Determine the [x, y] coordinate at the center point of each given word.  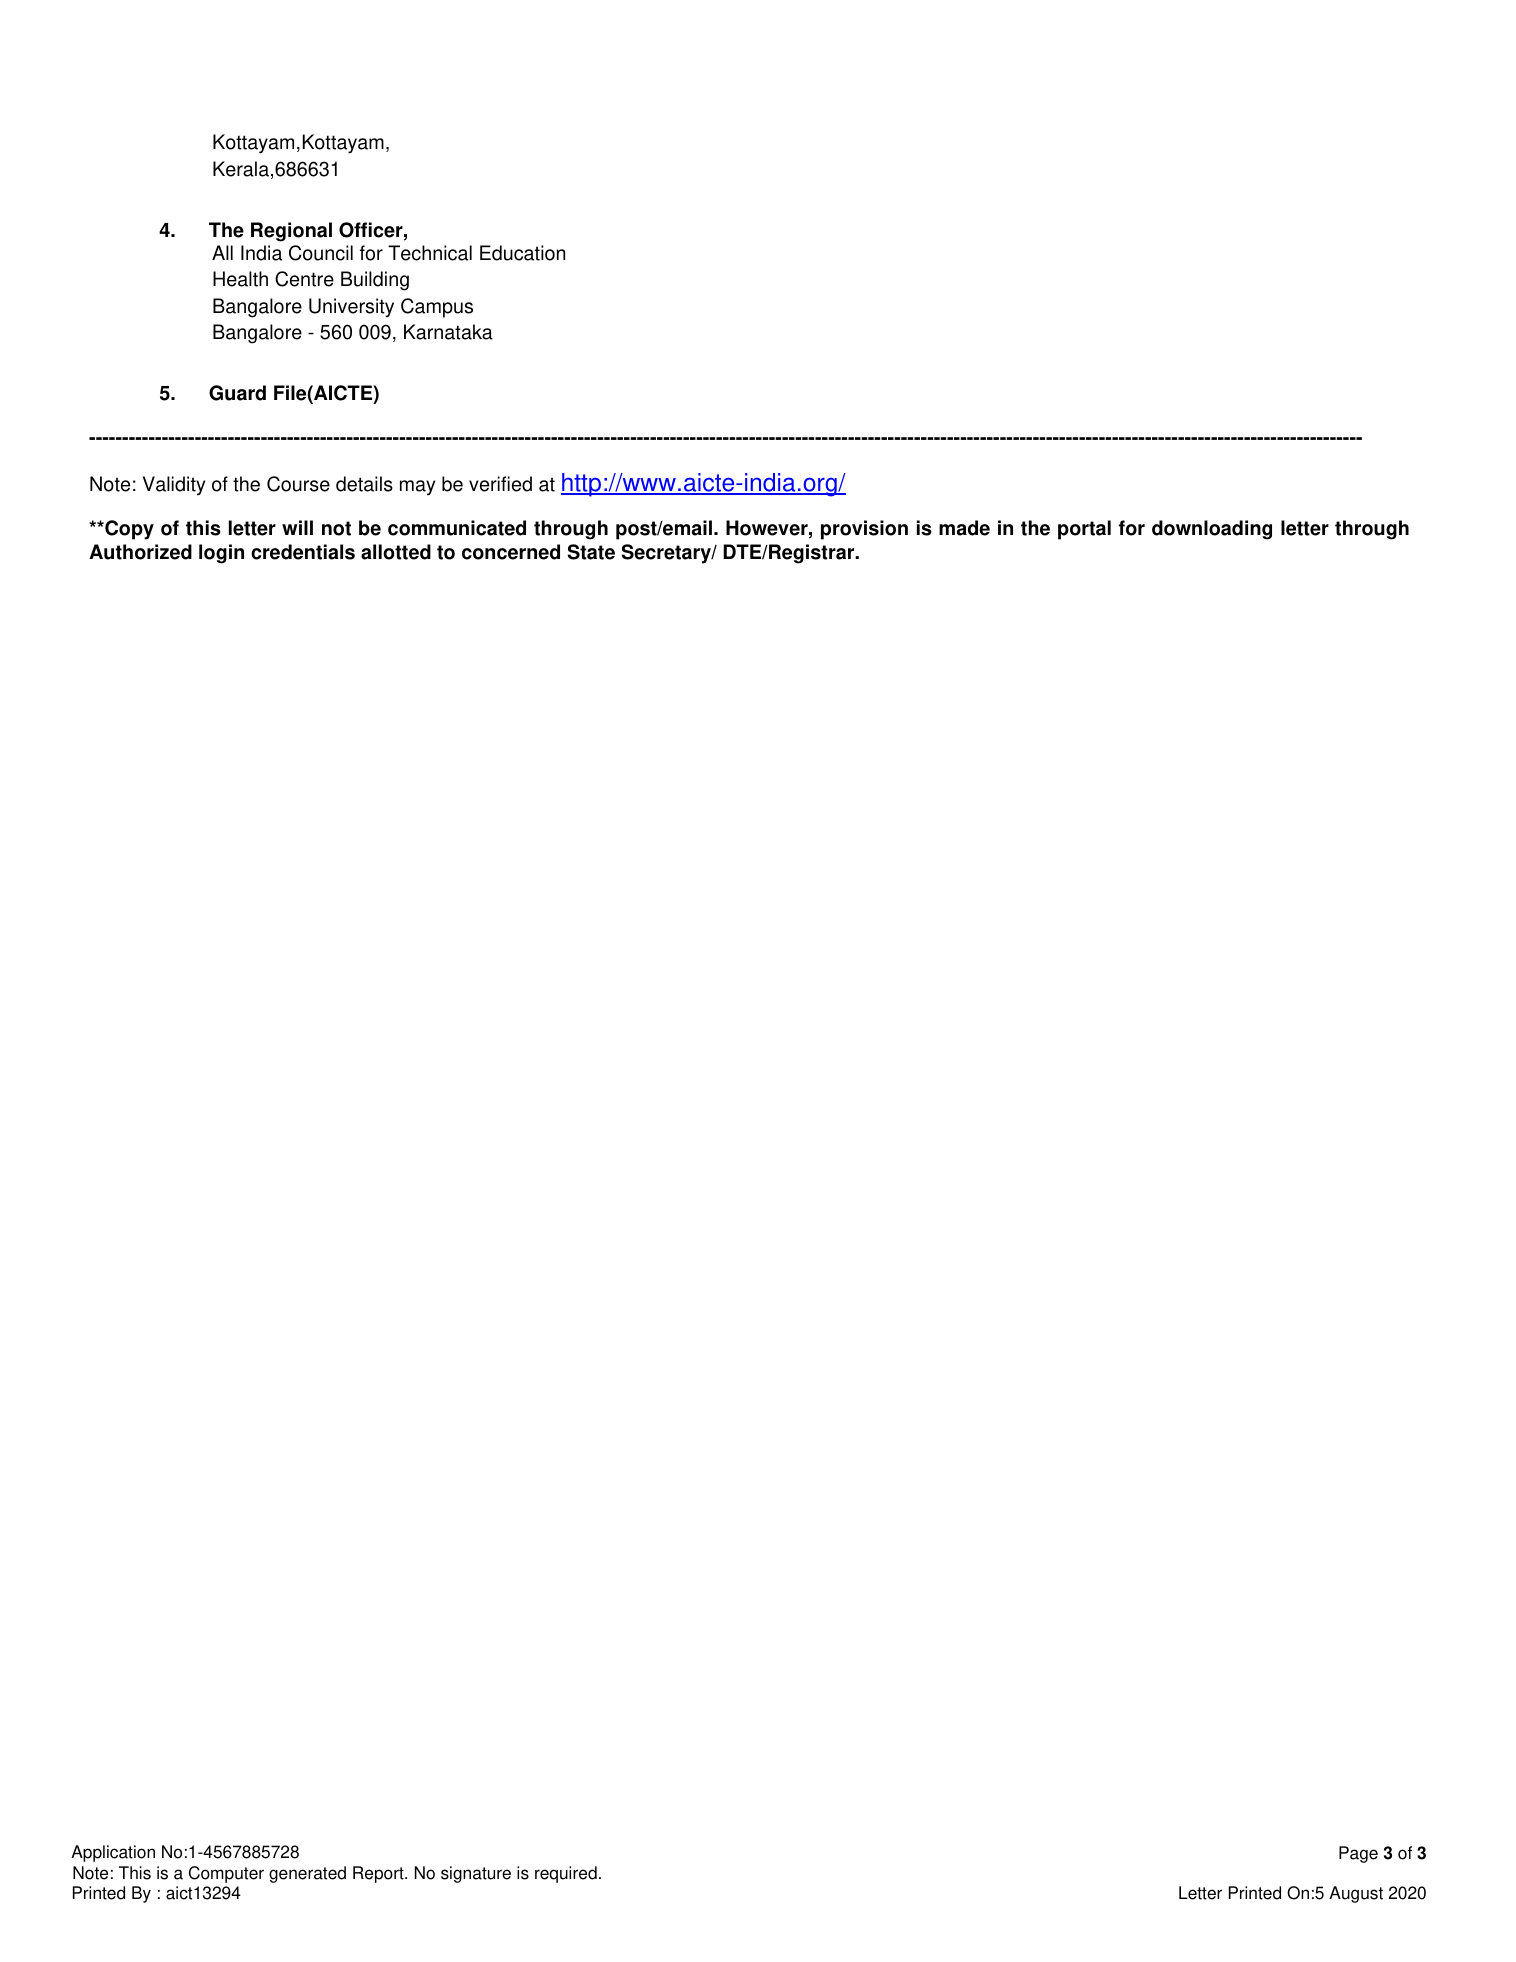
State [591, 552]
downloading [1212, 530]
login [221, 554]
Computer [226, 1874]
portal [1084, 530]
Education [522, 253]
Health [240, 279]
